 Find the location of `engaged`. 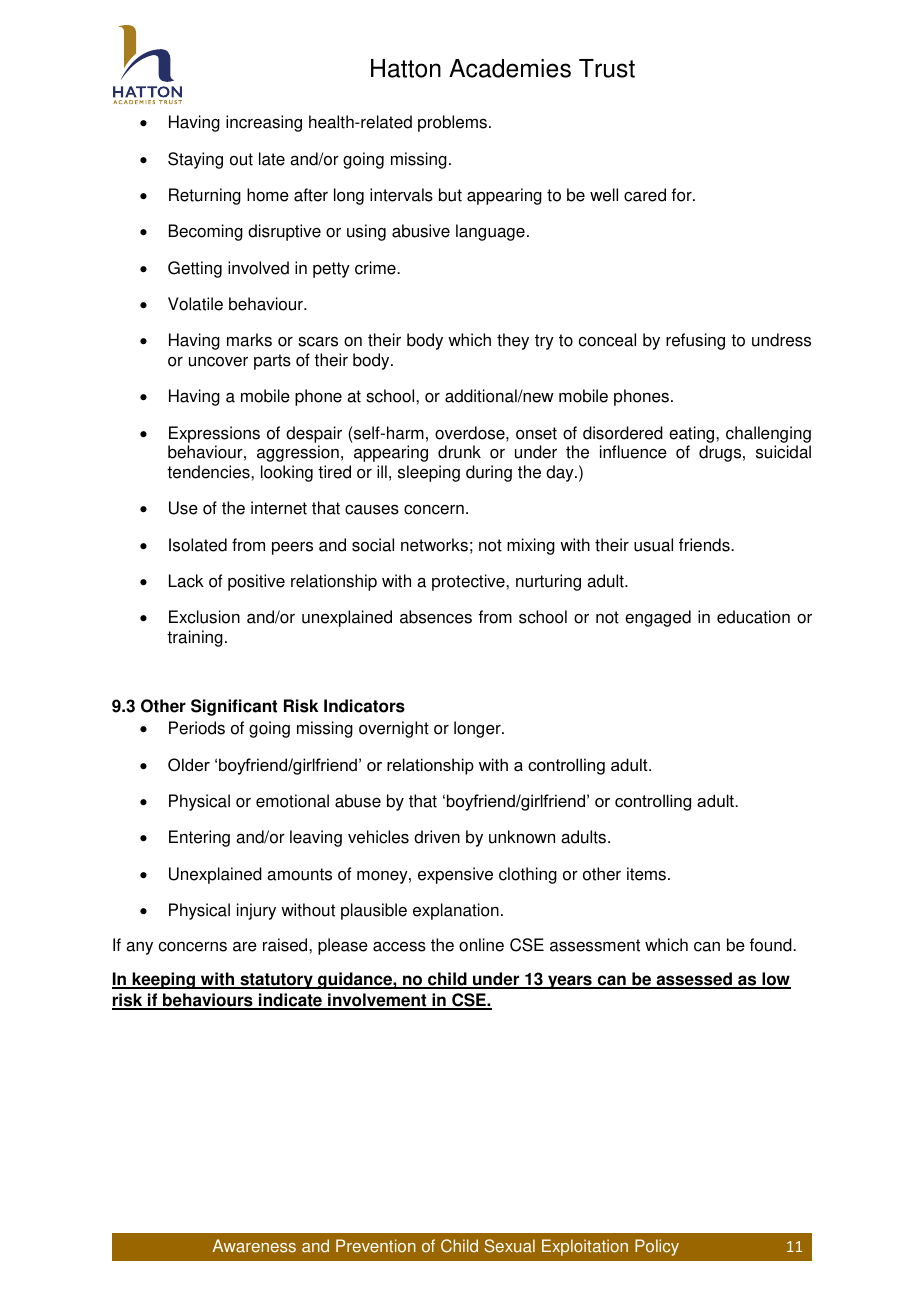

engaged is located at coordinates (658, 618).
